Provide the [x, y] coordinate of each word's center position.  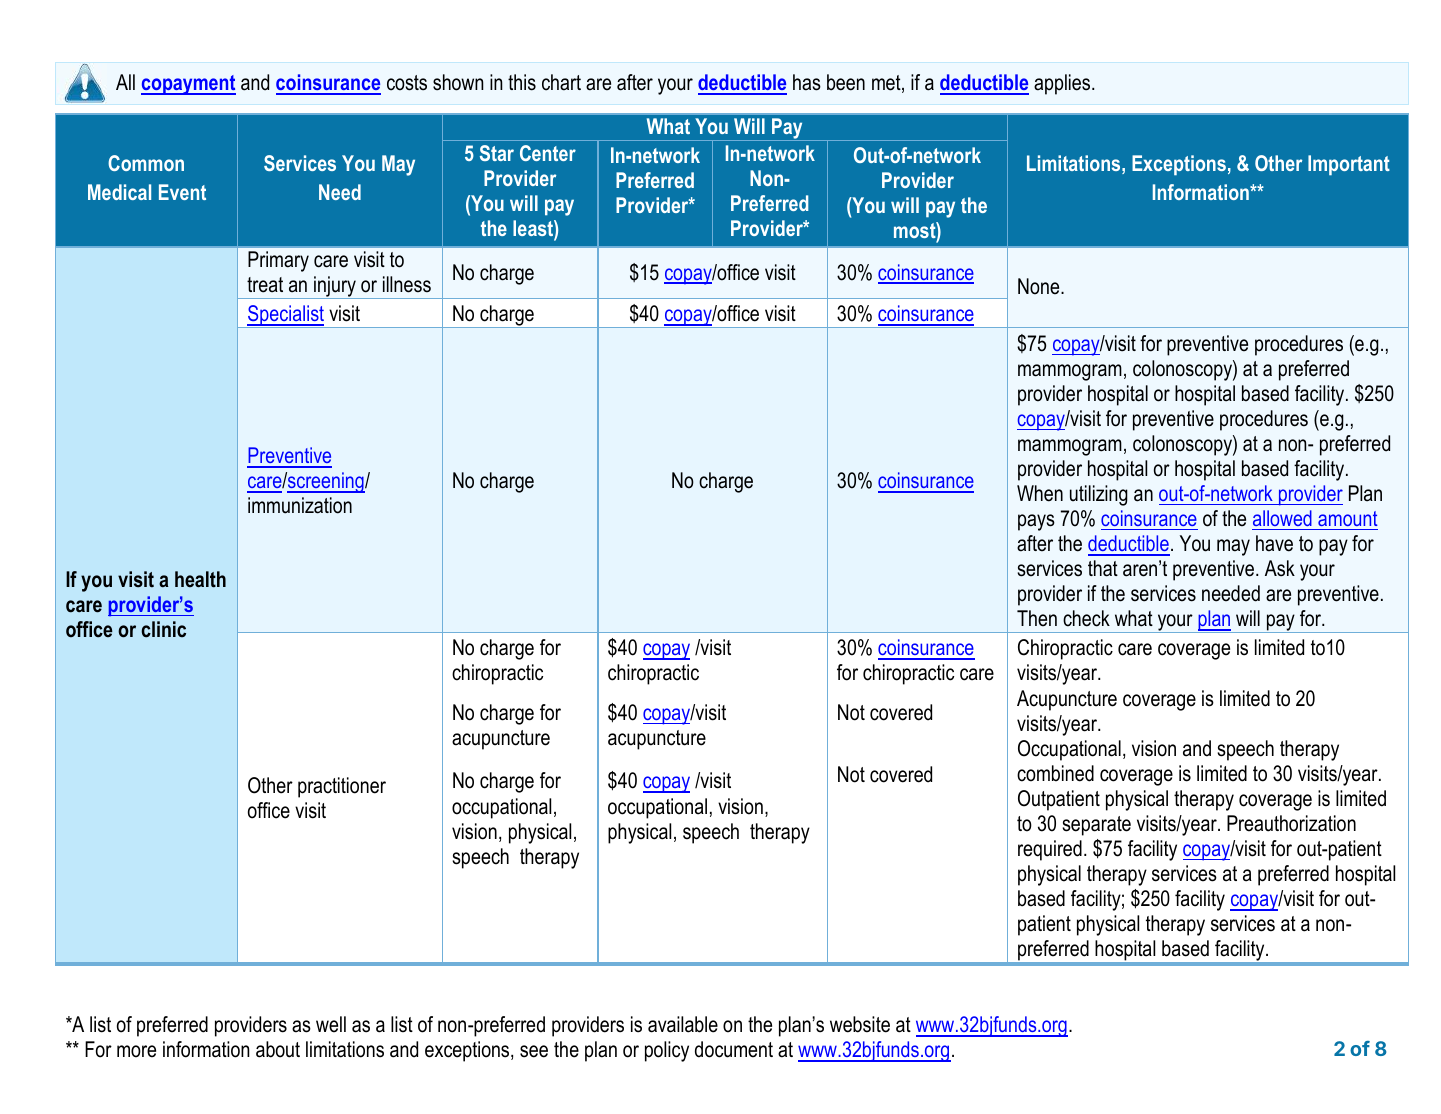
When [1040, 493]
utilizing [1099, 495]
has [807, 82]
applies [1063, 84]
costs [407, 83]
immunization [300, 505]
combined [1055, 773]
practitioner [342, 787]
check [1086, 618]
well [331, 1024]
